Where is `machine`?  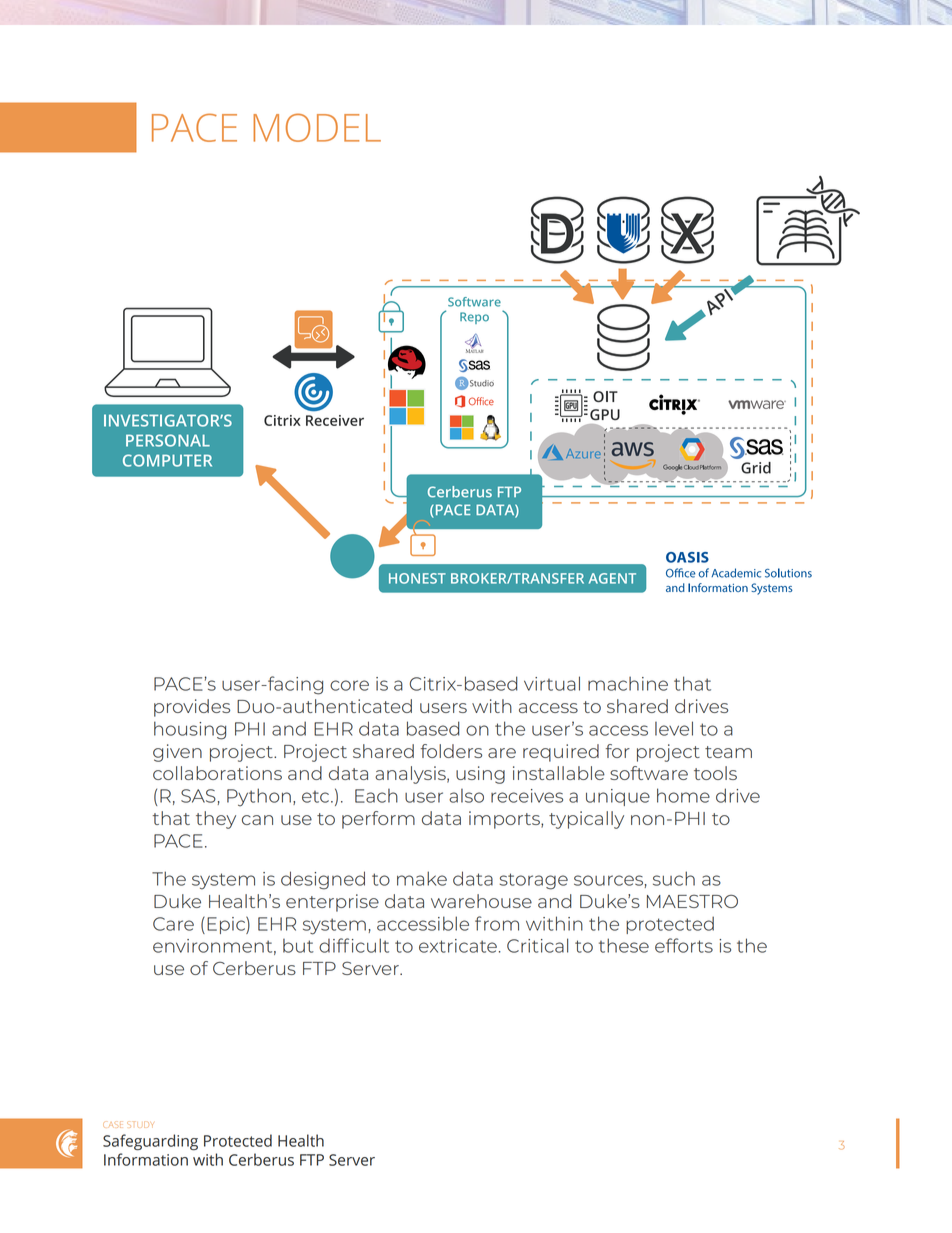 machine is located at coordinates (628, 683).
